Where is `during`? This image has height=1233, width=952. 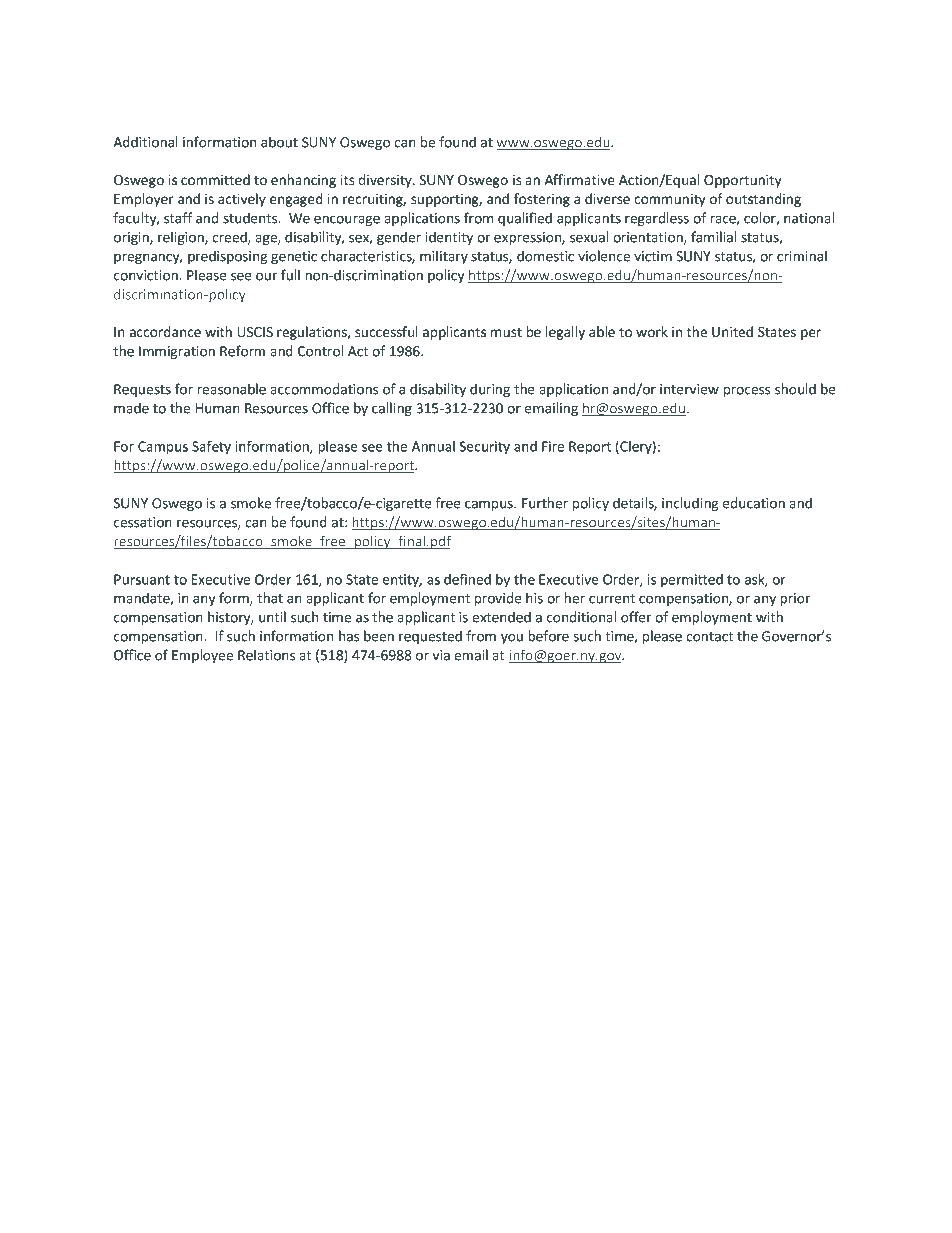
during is located at coordinates (490, 390).
